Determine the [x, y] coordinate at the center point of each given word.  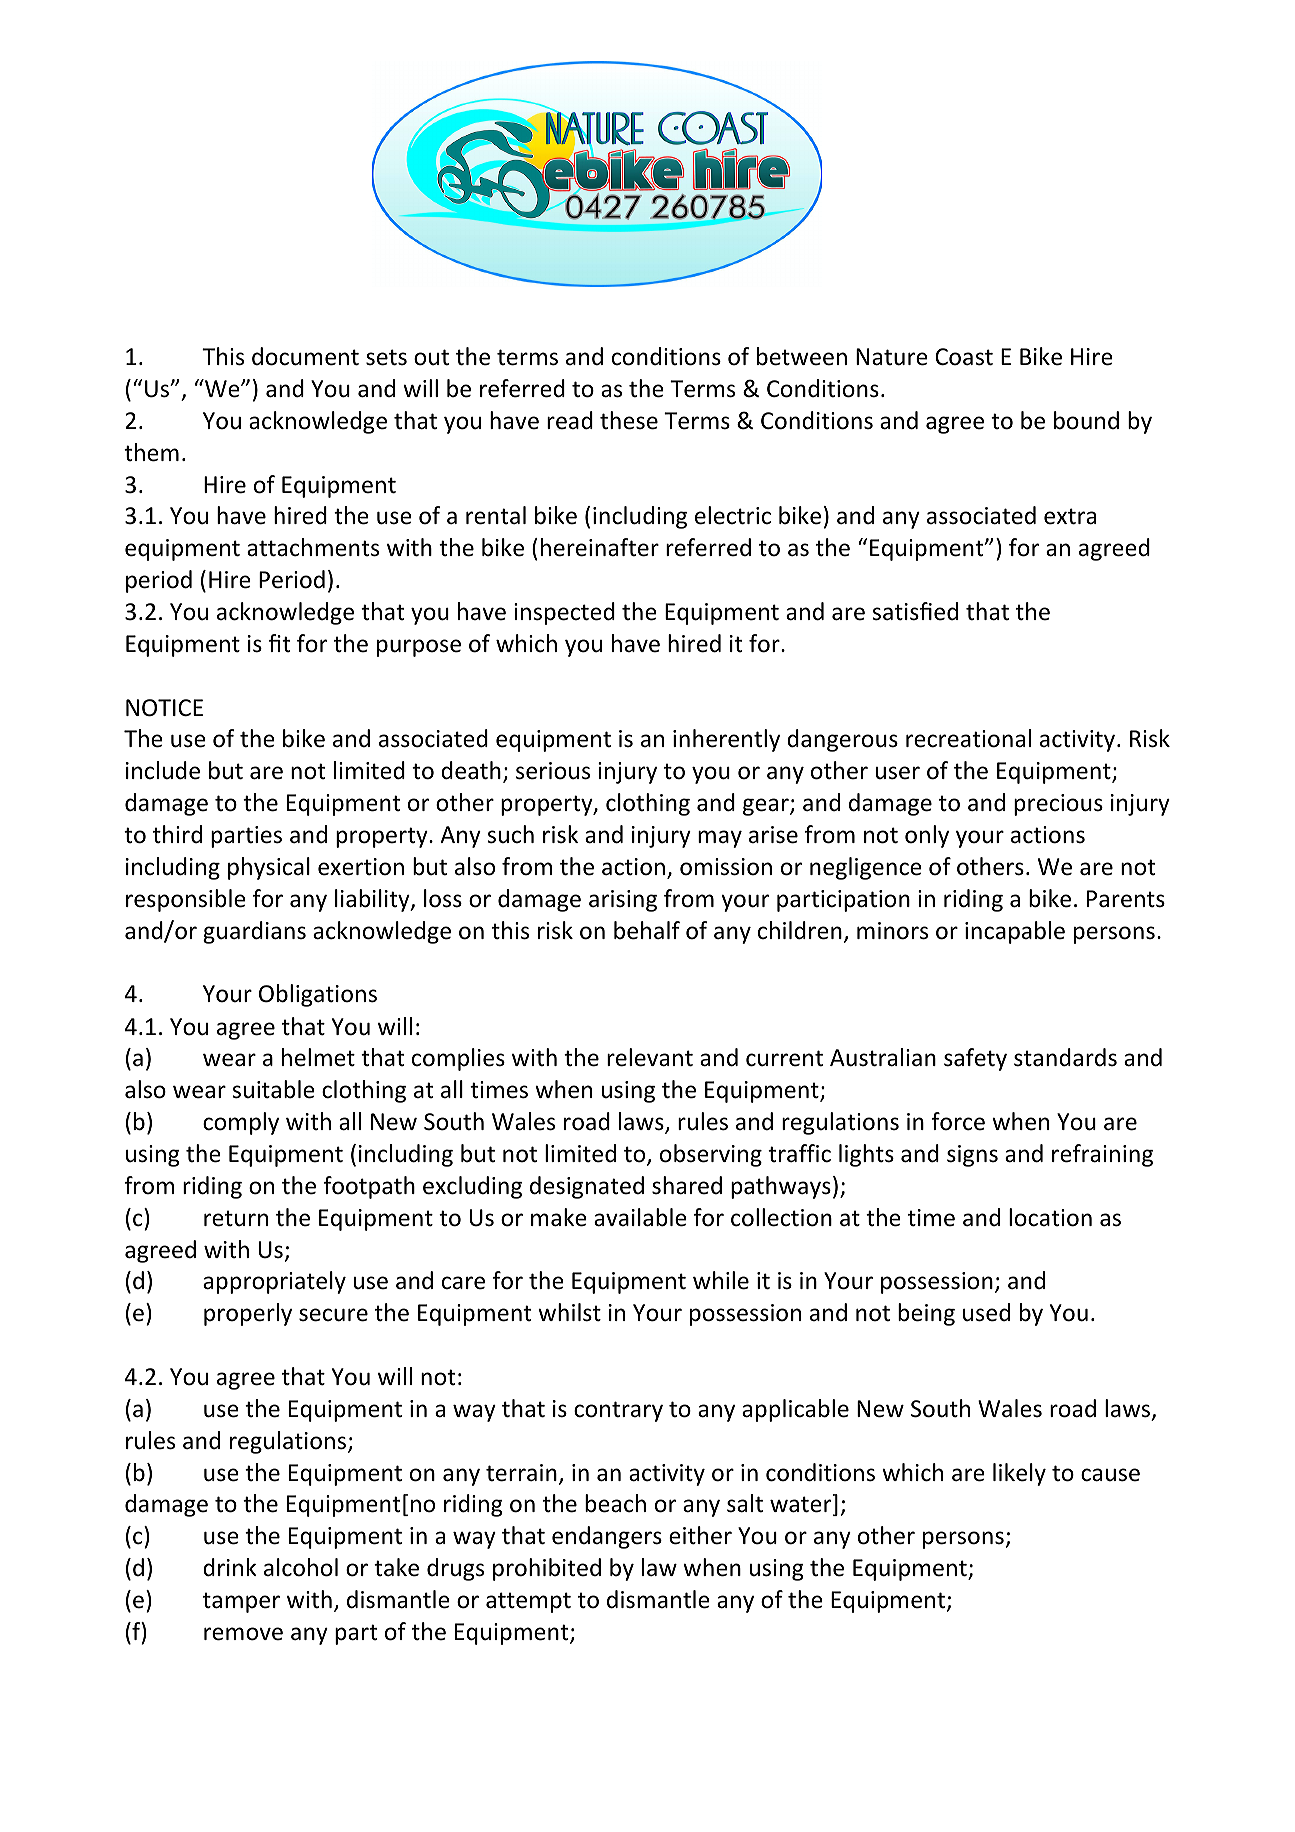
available [640, 1217]
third [177, 834]
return [236, 1218]
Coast [964, 357]
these [629, 420]
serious [553, 771]
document [305, 356]
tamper [241, 1602]
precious [1058, 805]
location [1050, 1217]
